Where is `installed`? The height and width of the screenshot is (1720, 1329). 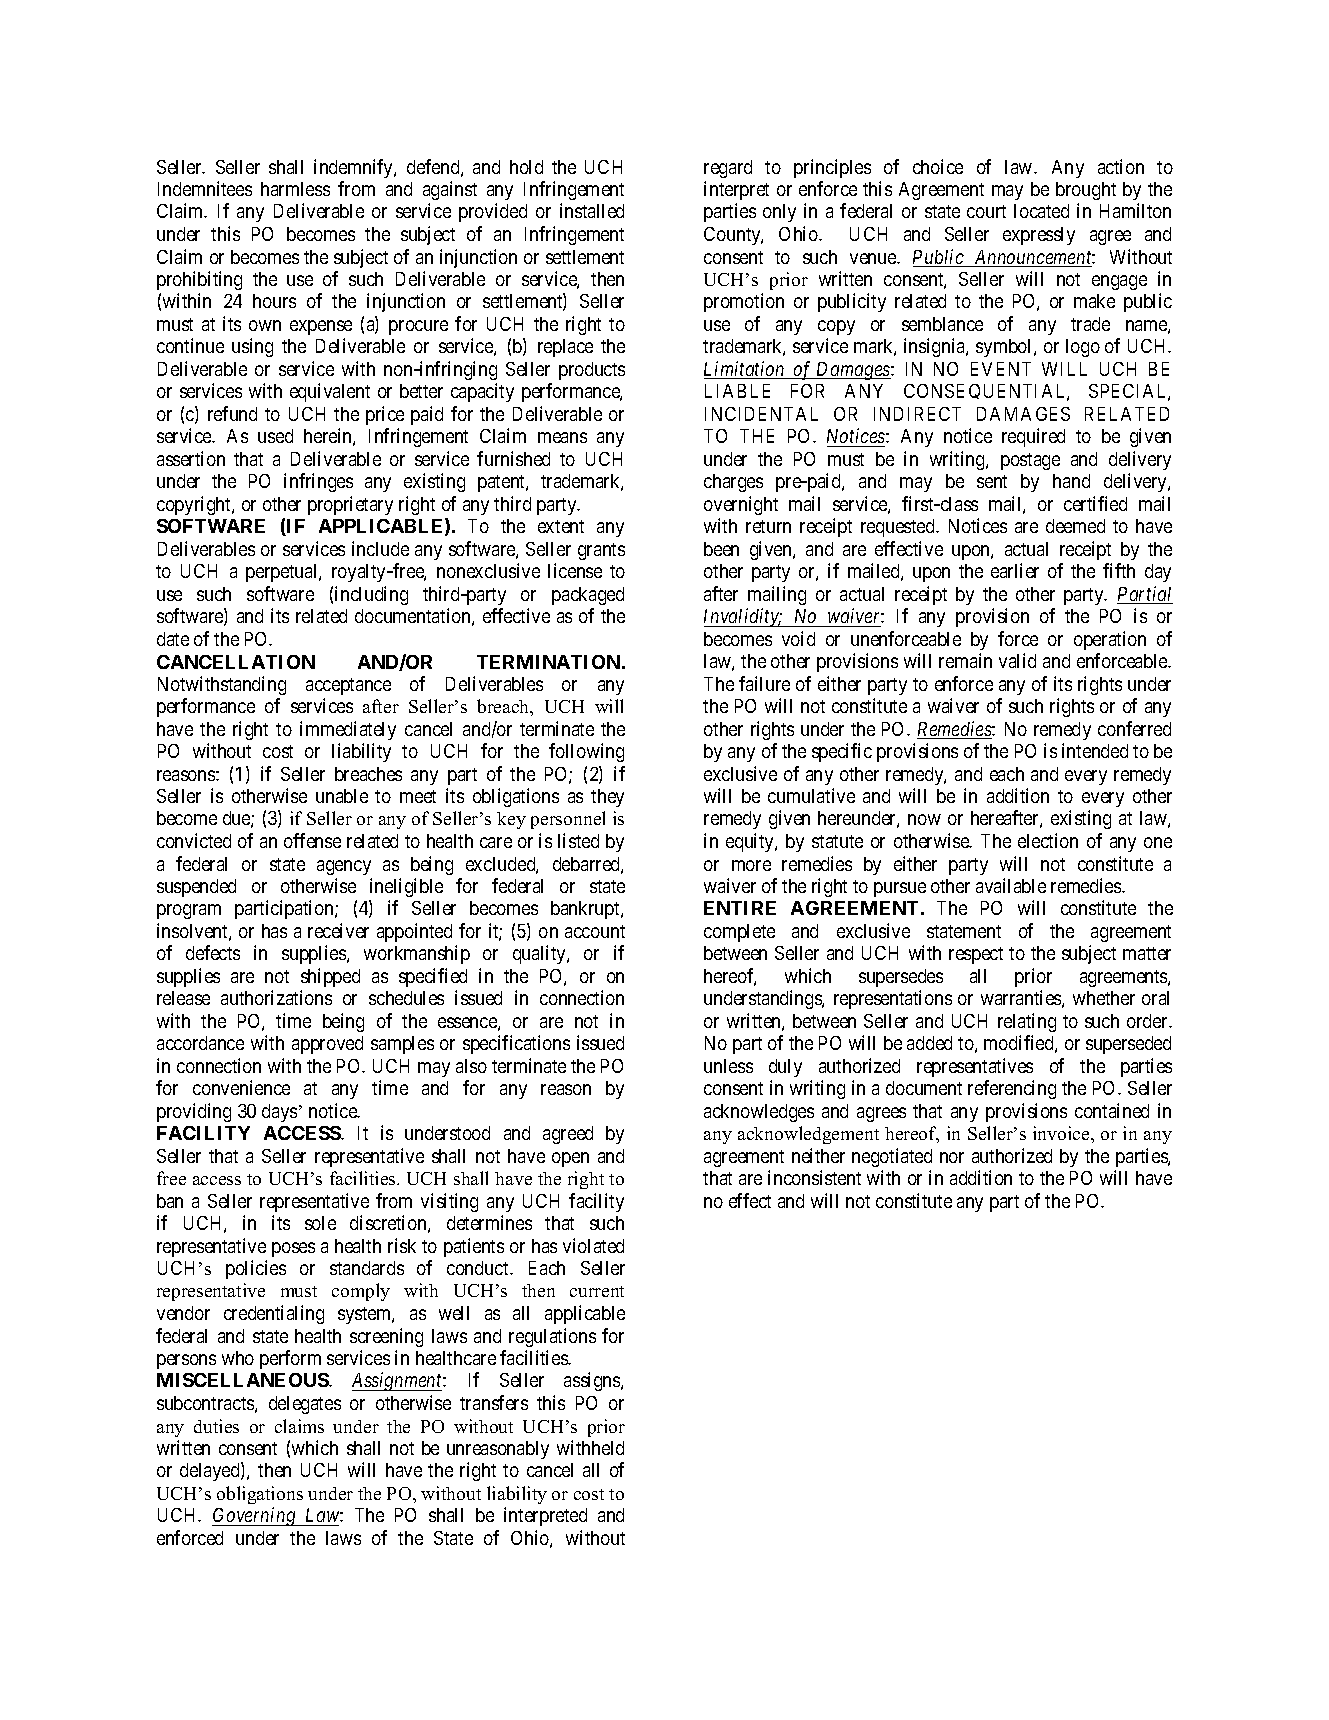
installed is located at coordinates (592, 210).
